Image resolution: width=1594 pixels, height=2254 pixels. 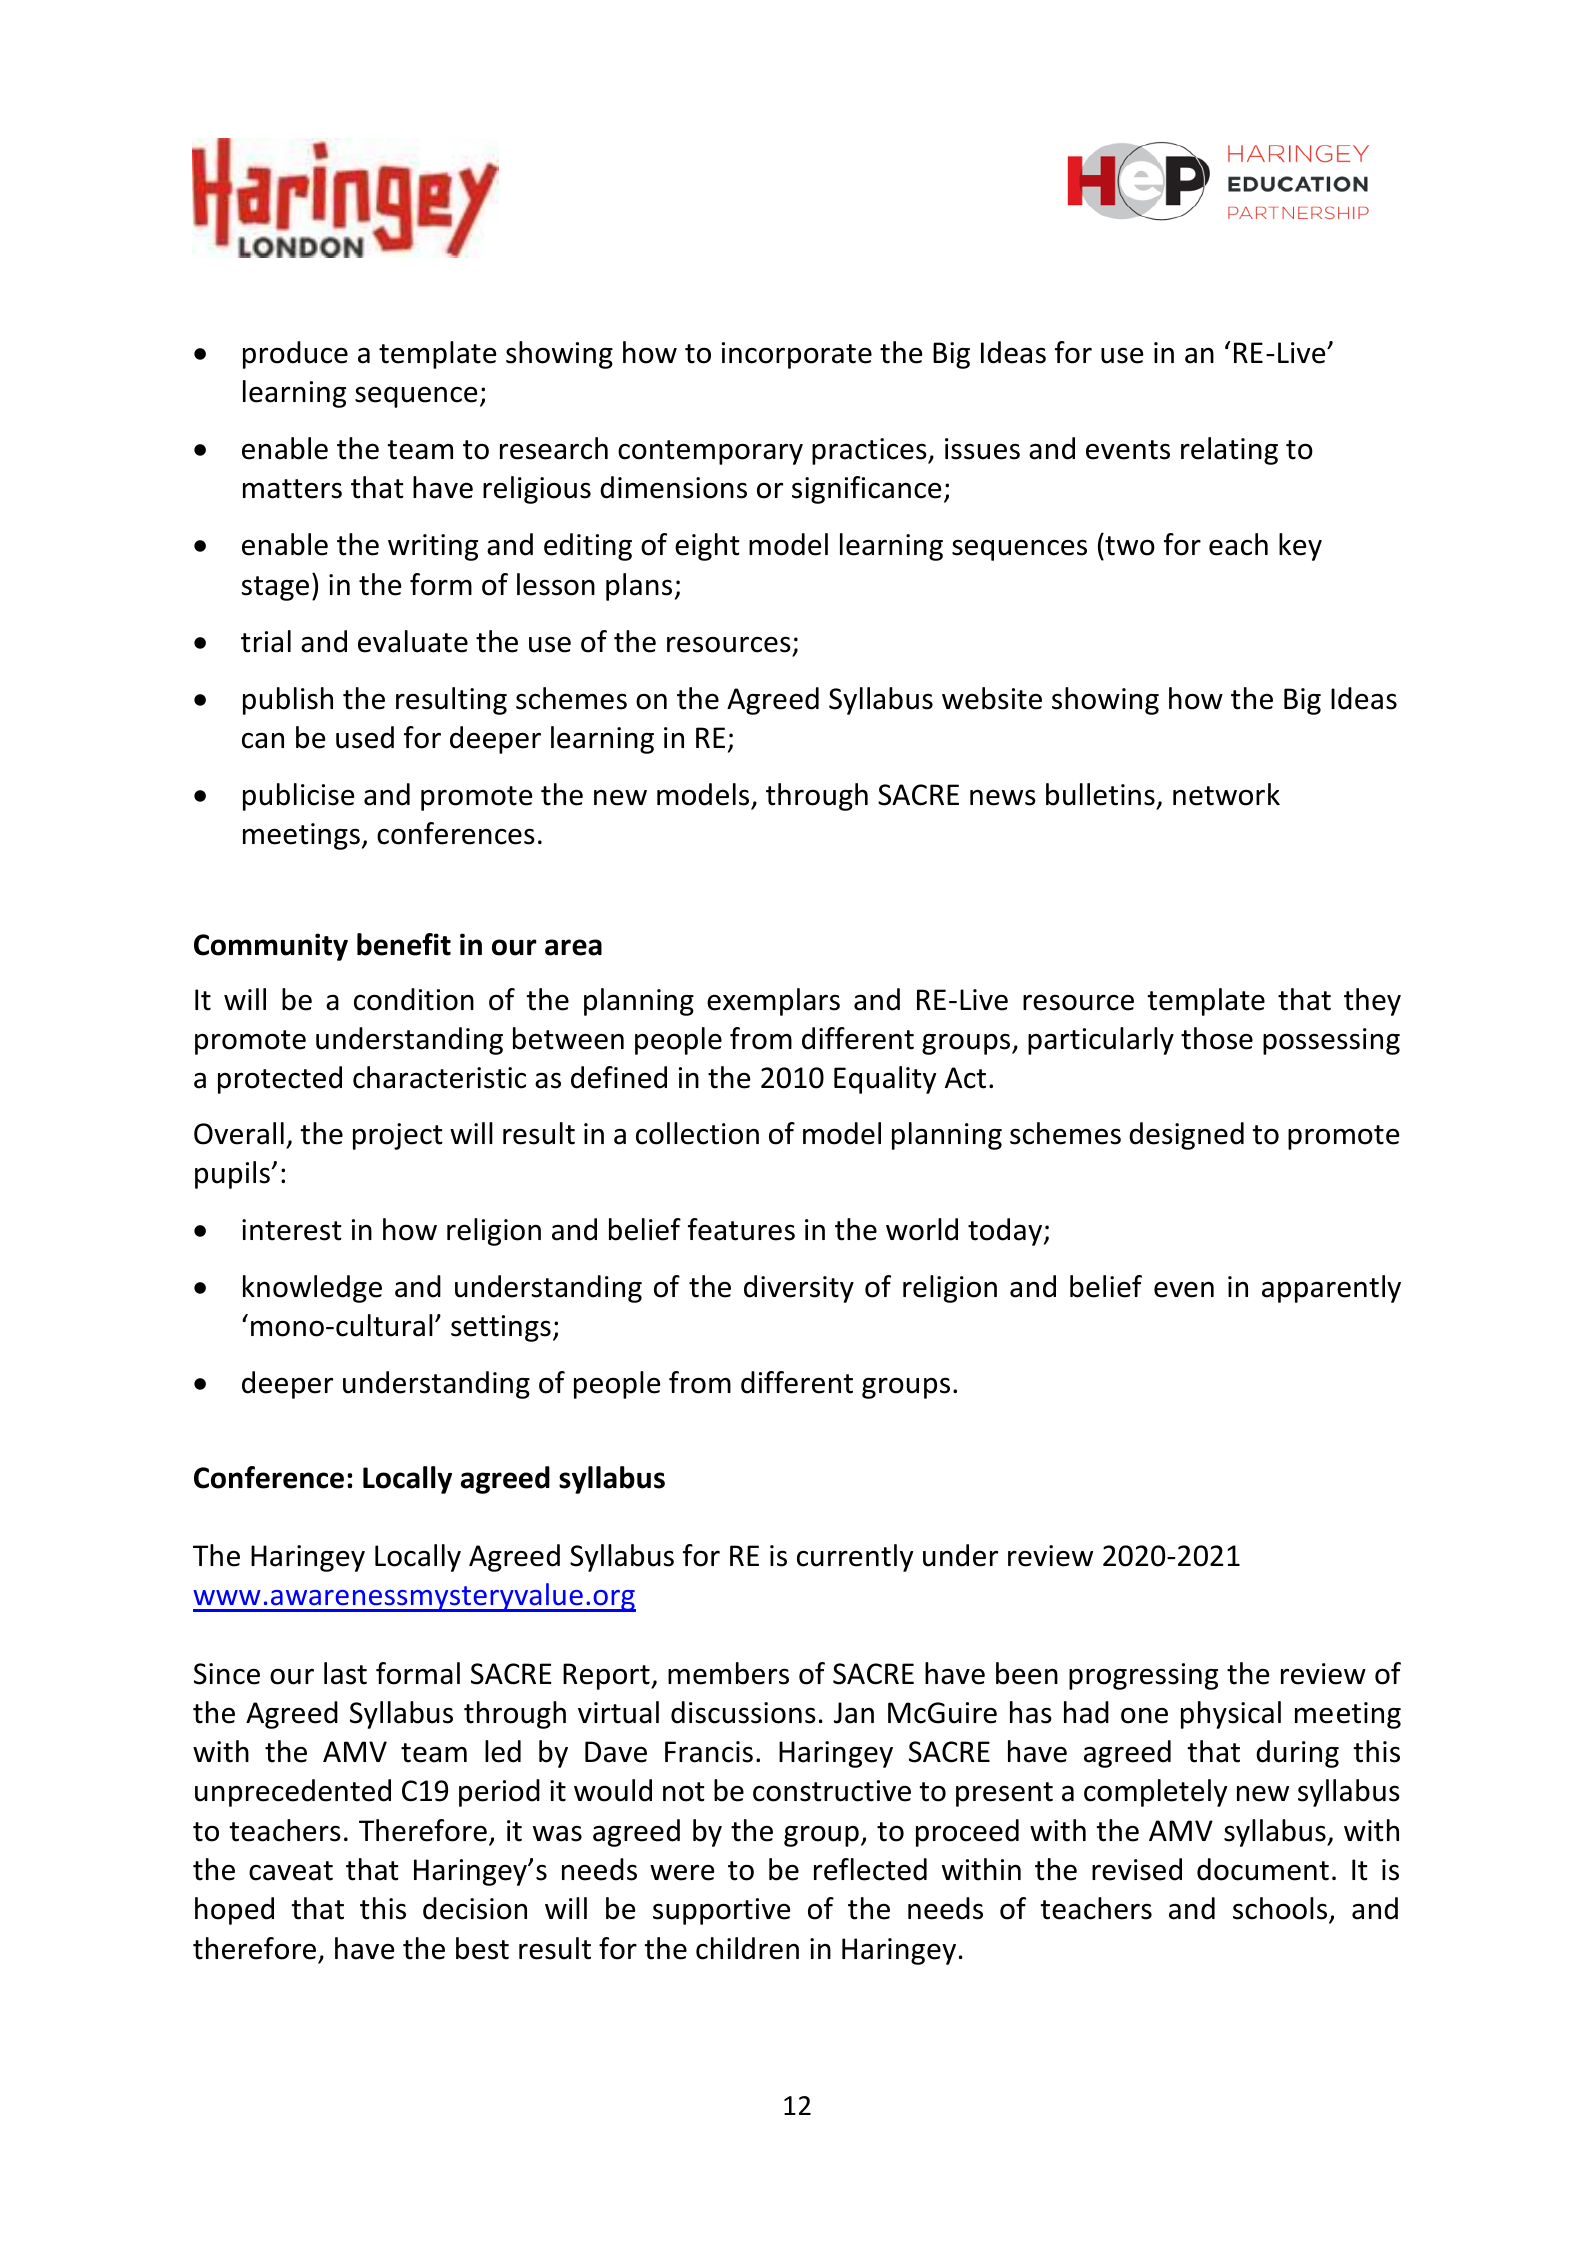 What do you see at coordinates (291, 1871) in the screenshot?
I see `caveat` at bounding box center [291, 1871].
